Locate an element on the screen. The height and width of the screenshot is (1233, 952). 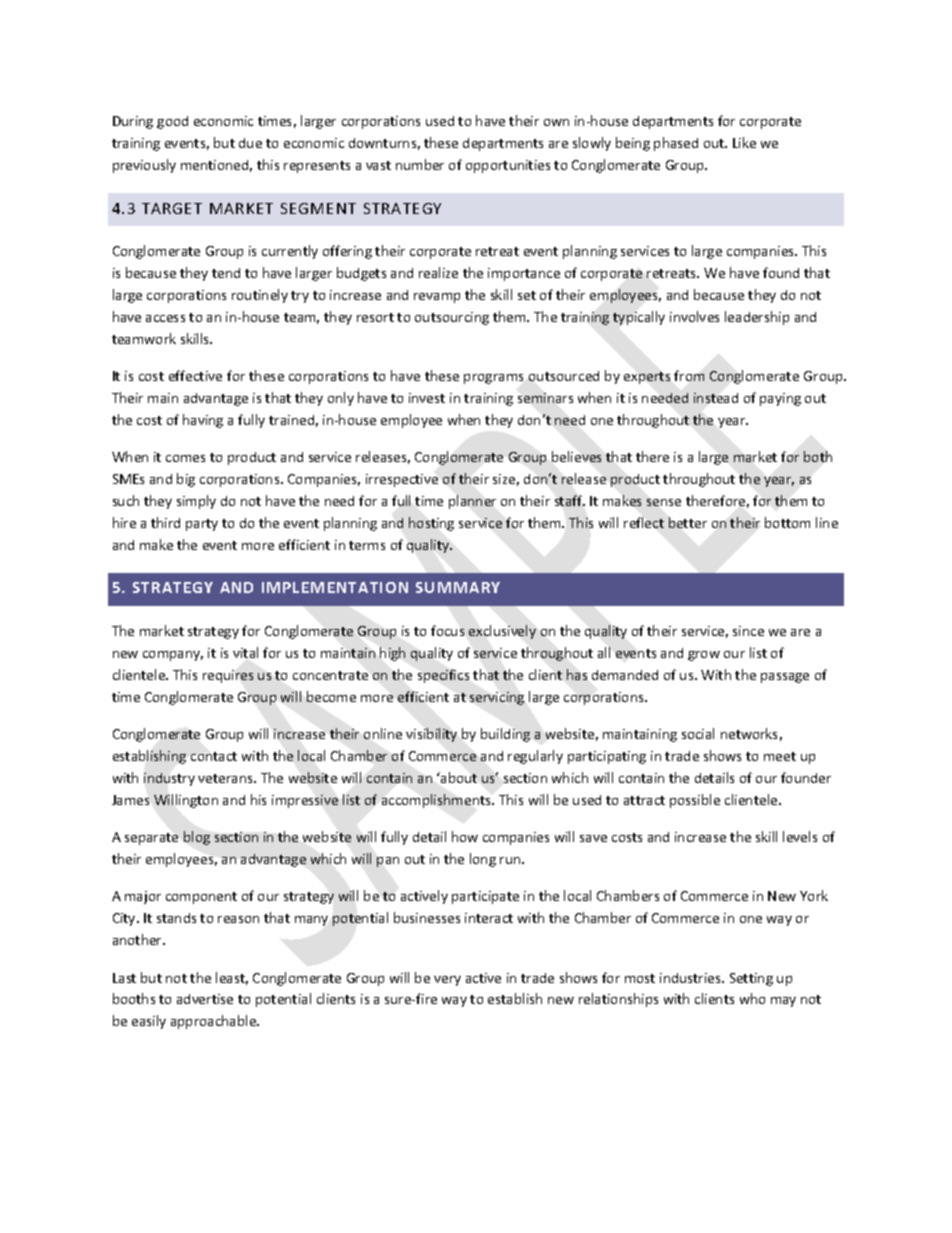
Like is located at coordinates (744, 142).
